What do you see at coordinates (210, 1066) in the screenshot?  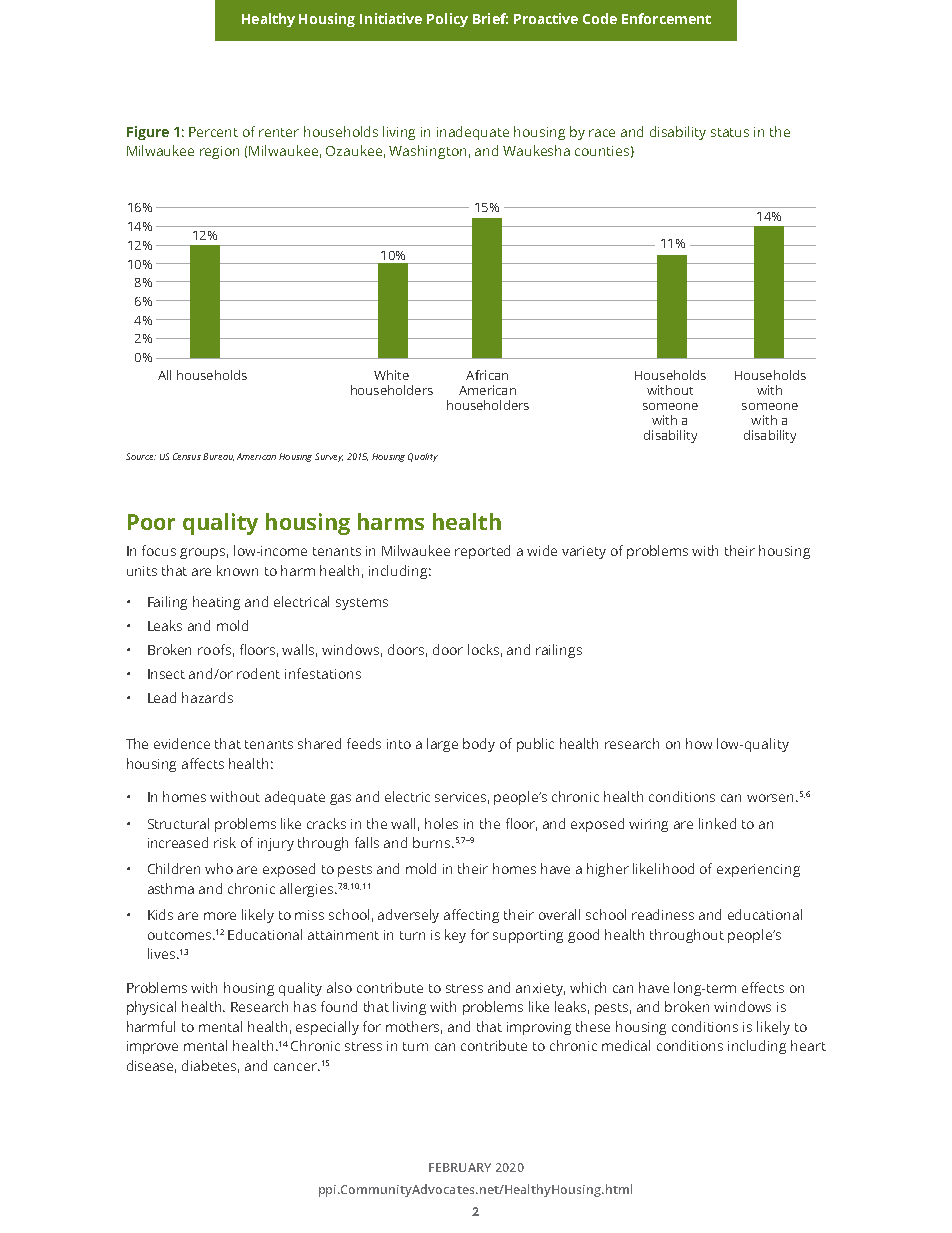 I see `diabetes` at bounding box center [210, 1066].
